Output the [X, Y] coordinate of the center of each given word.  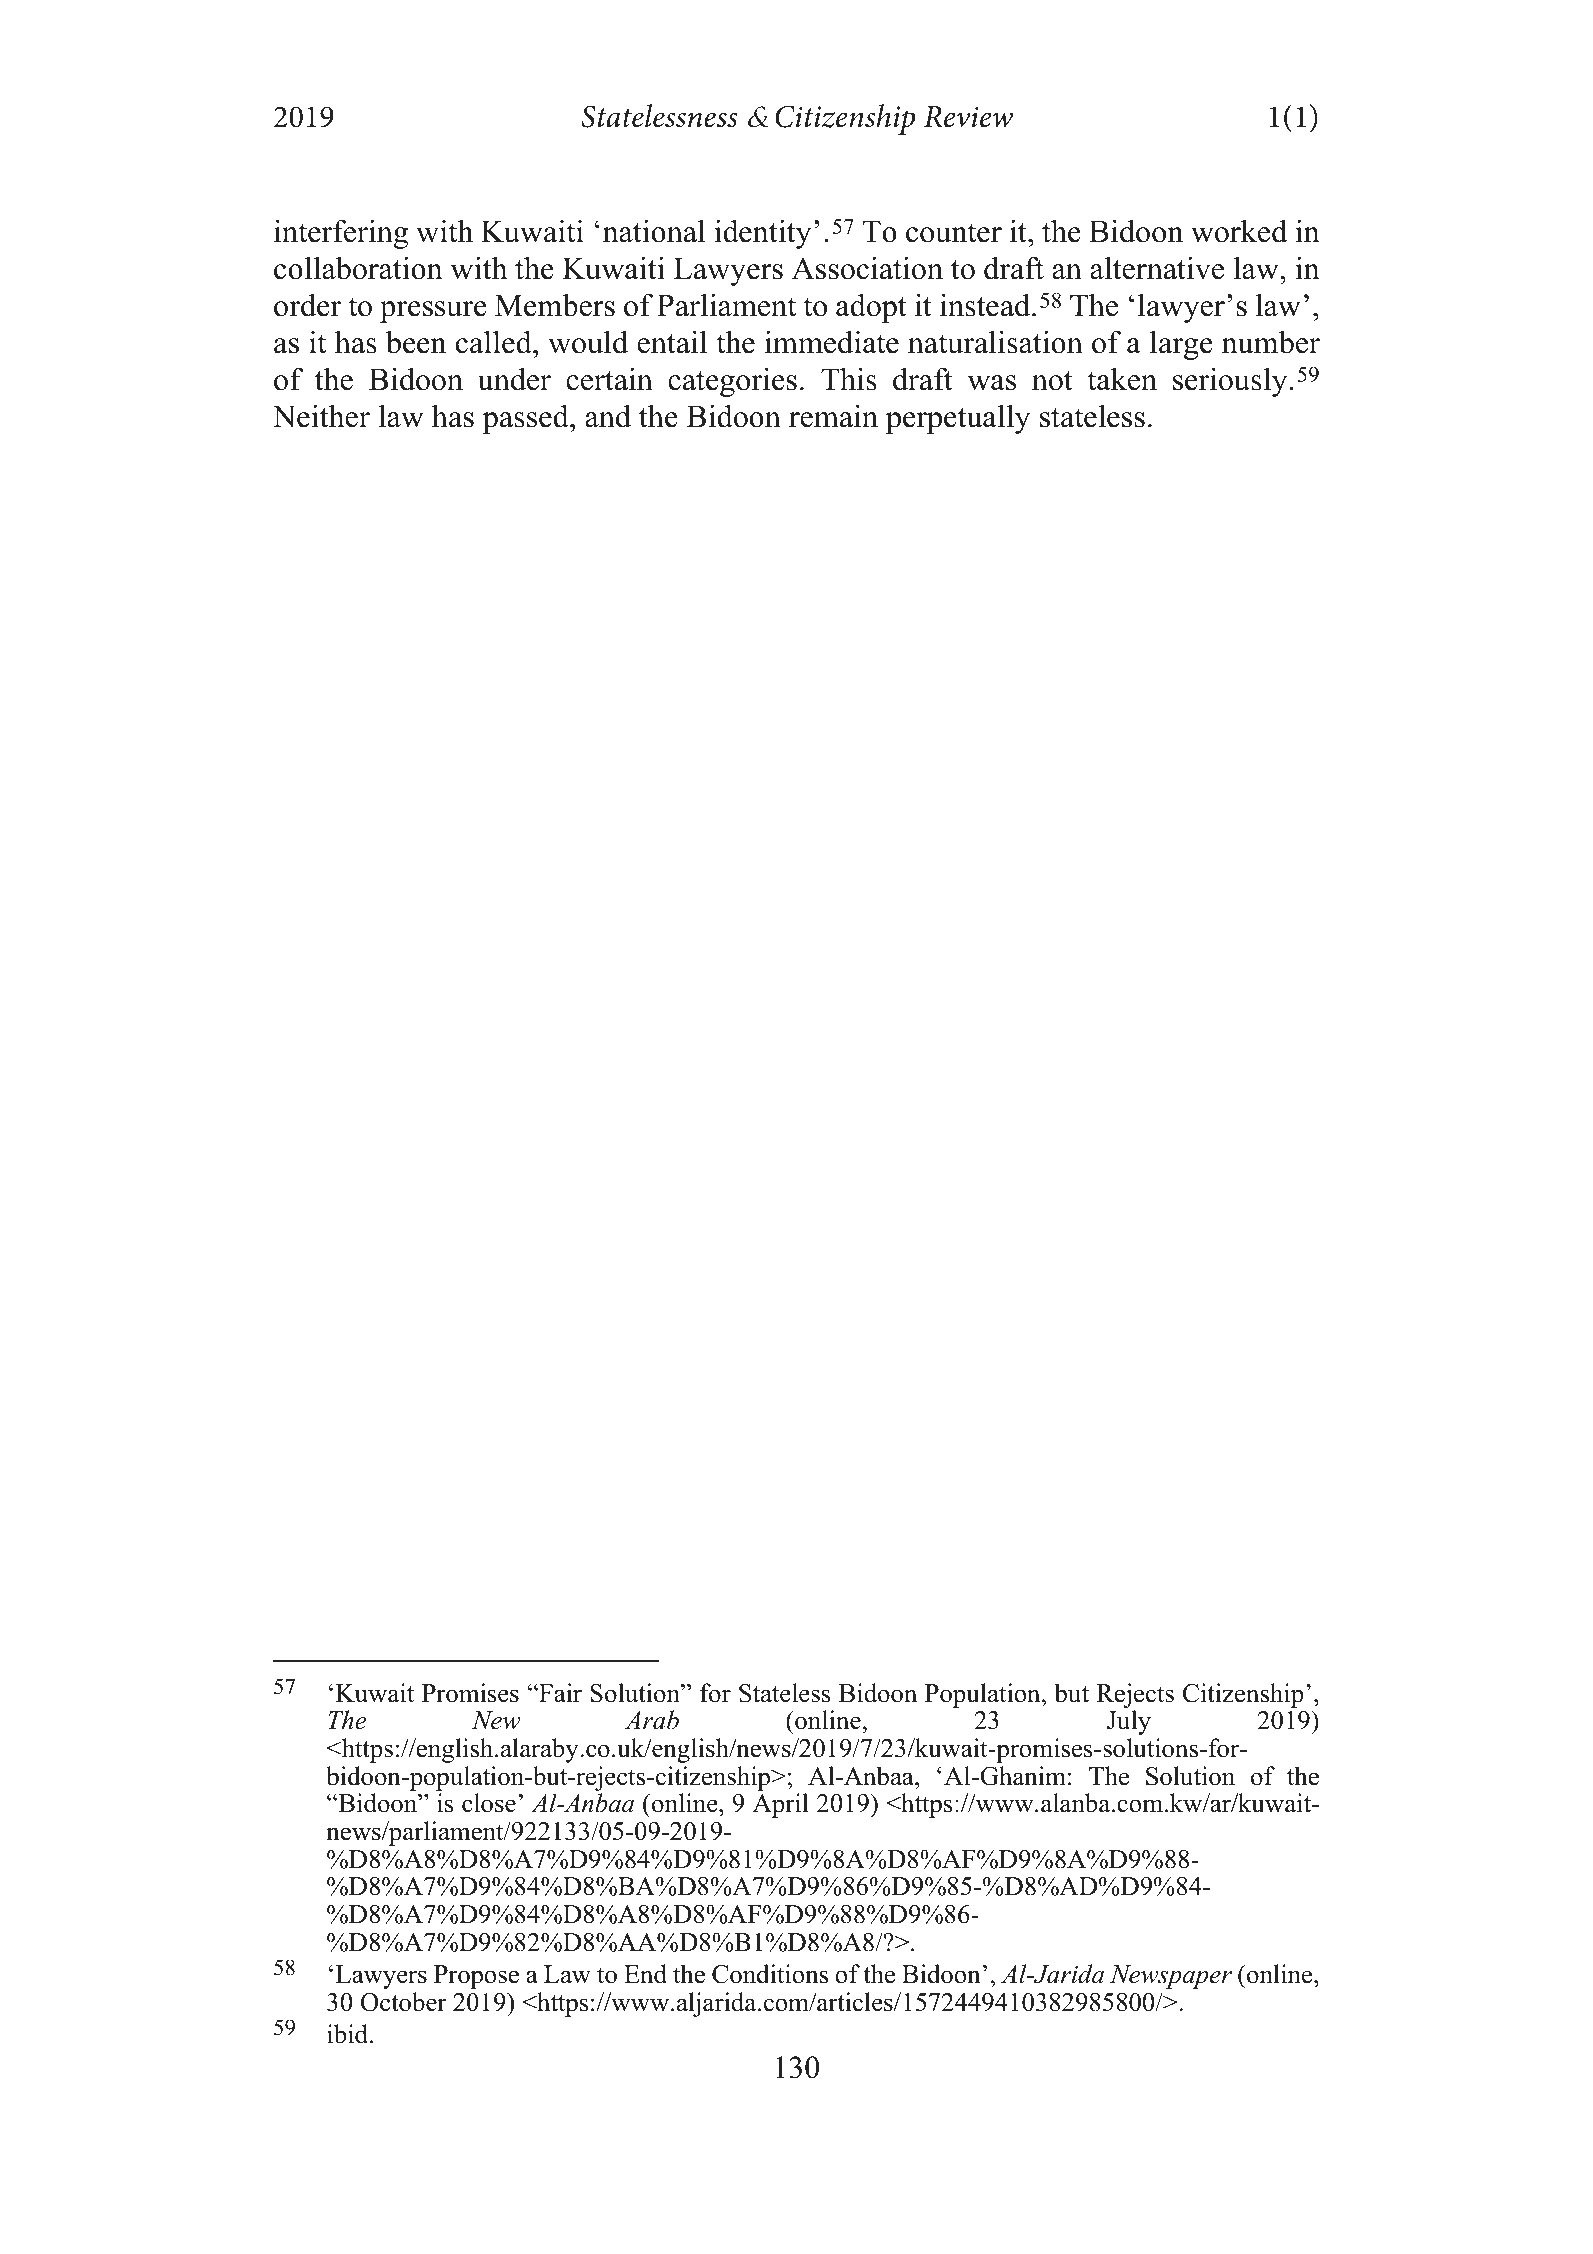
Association [867, 268]
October [404, 2002]
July [1129, 1722]
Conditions [770, 1974]
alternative [1157, 268]
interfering [341, 234]
